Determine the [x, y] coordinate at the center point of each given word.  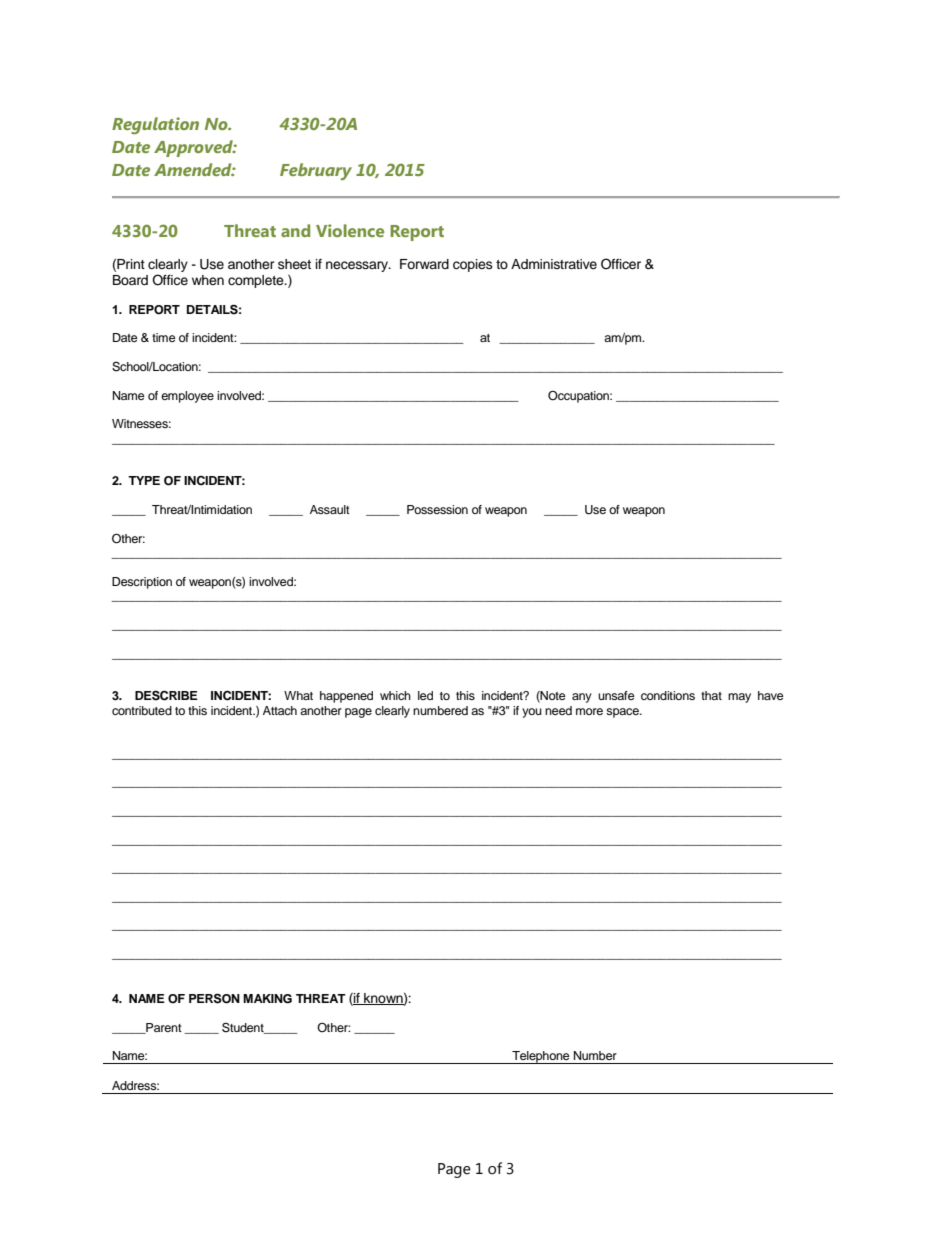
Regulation [155, 125]
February [316, 171]
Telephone [541, 1057]
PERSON [214, 998]
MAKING [267, 999]
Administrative [554, 264]
